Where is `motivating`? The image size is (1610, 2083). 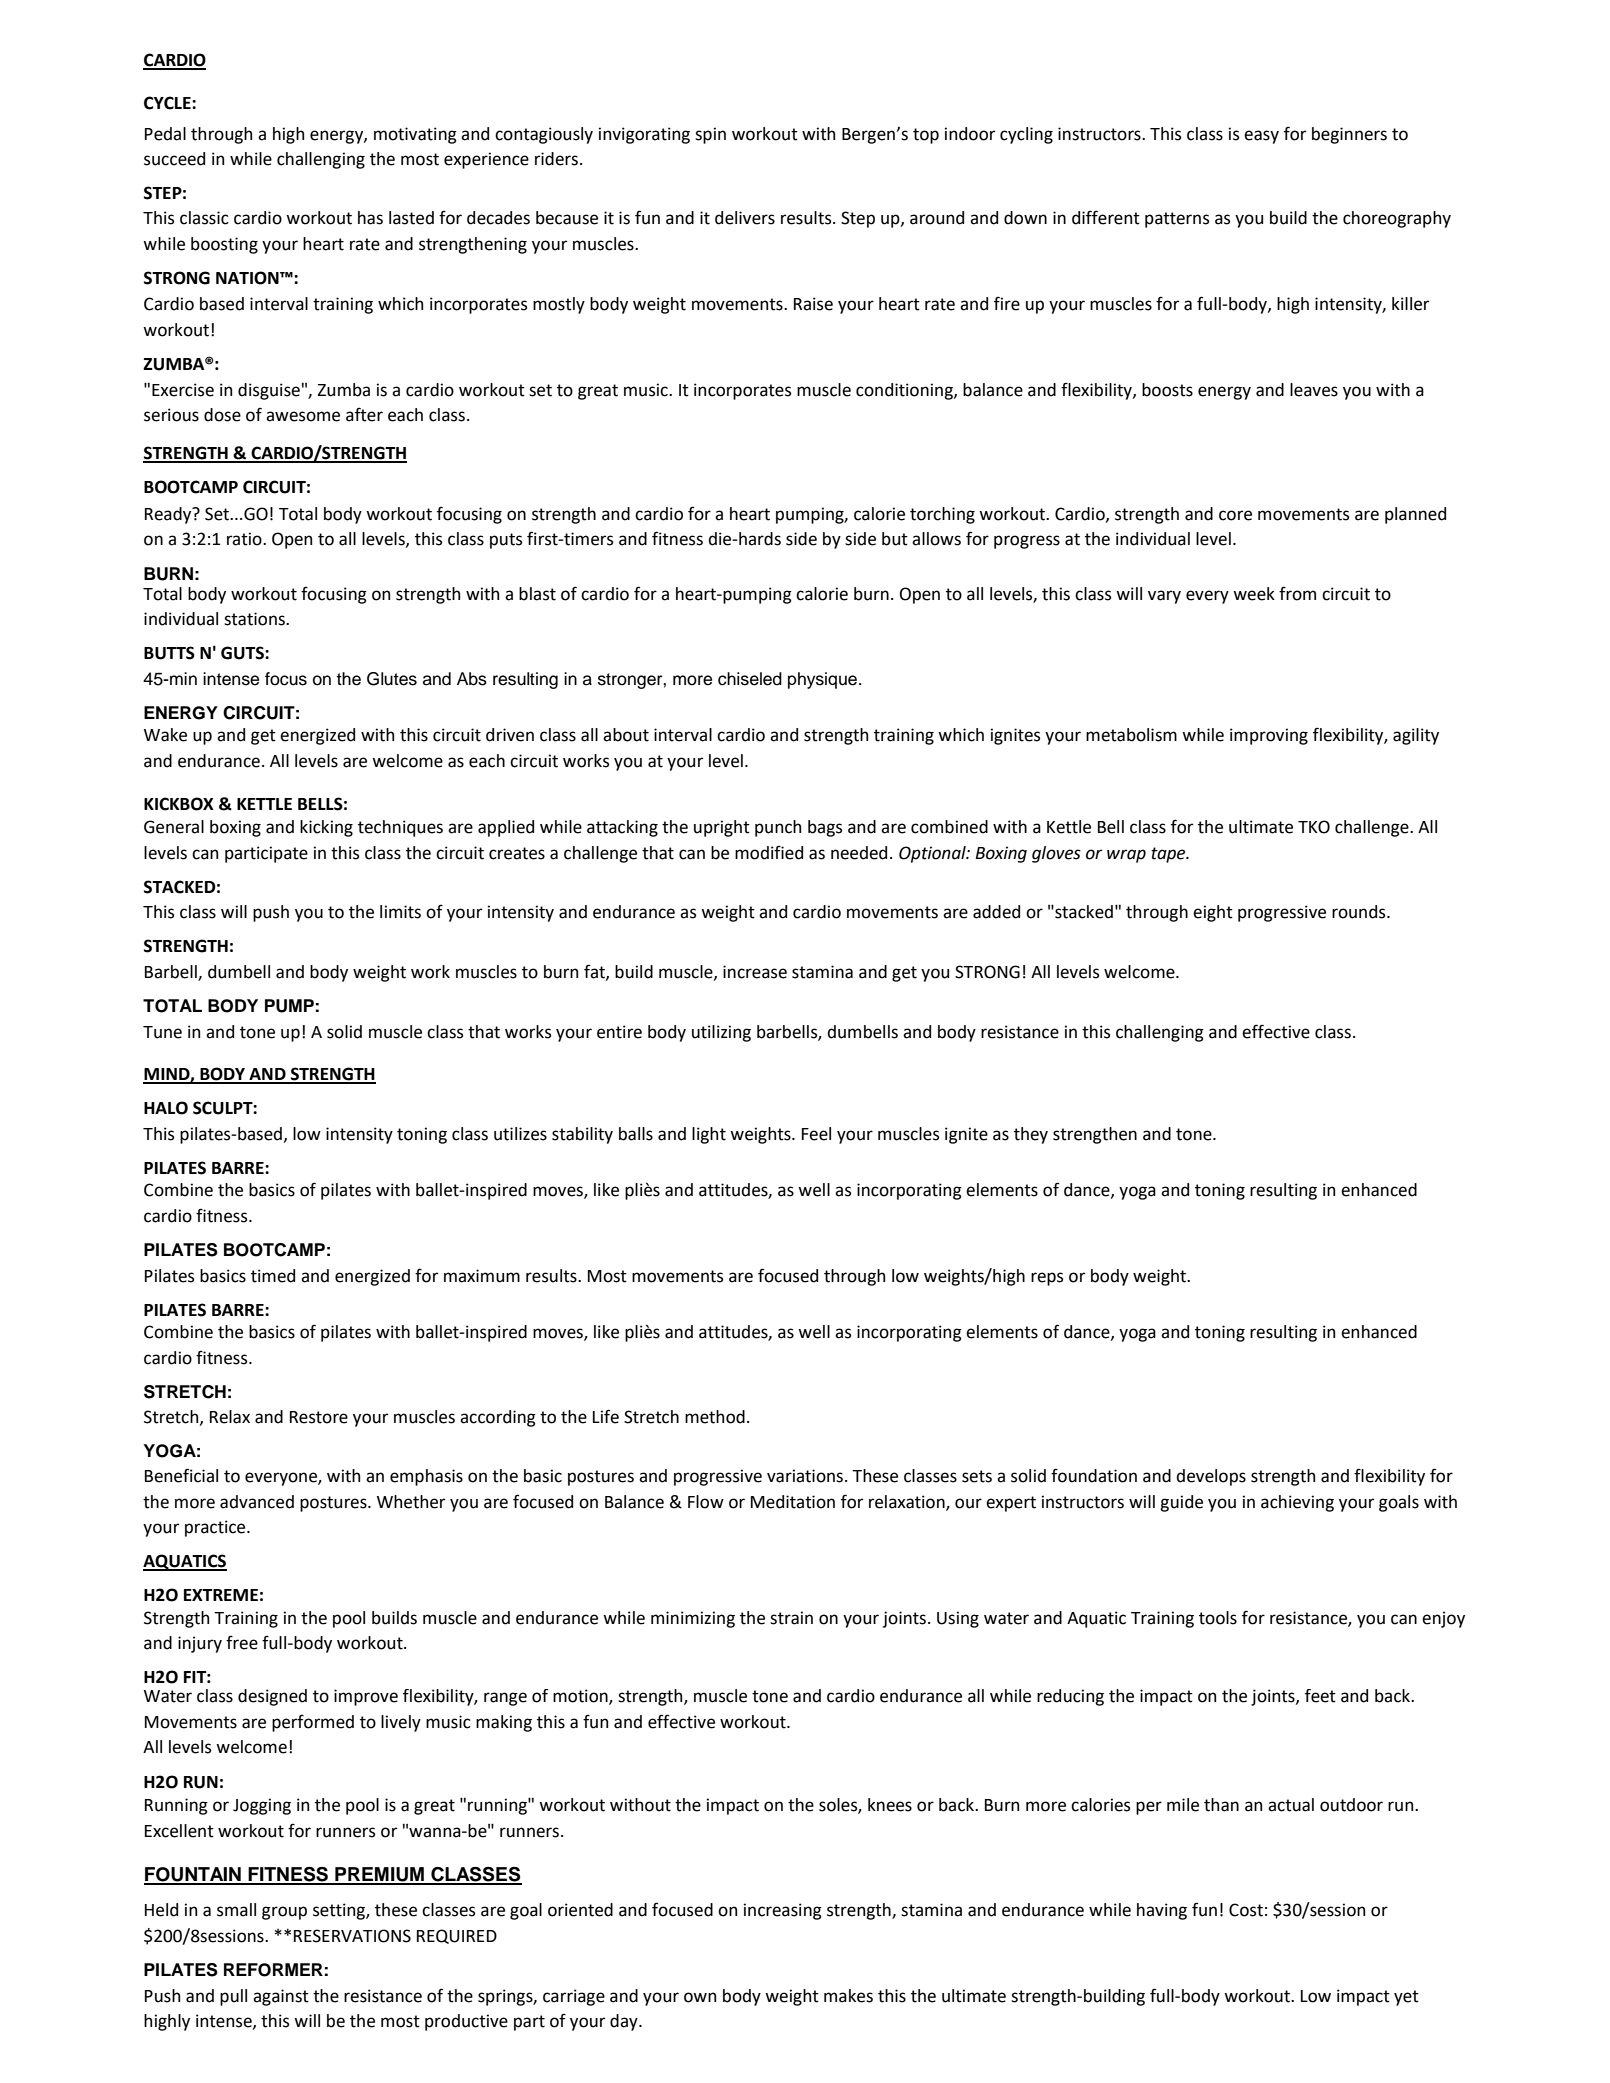
motivating is located at coordinates (415, 135).
